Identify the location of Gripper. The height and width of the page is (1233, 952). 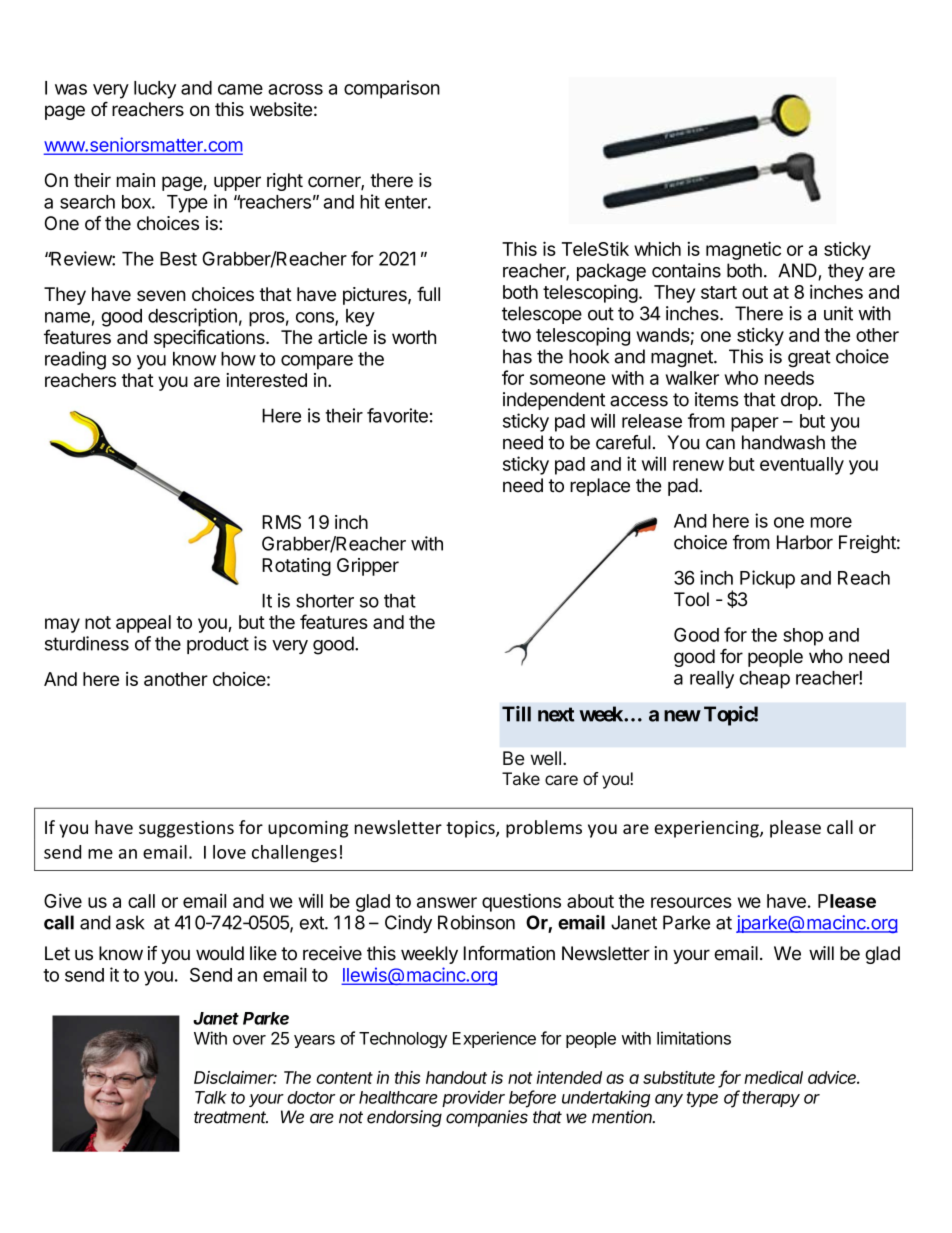
(368, 567).
